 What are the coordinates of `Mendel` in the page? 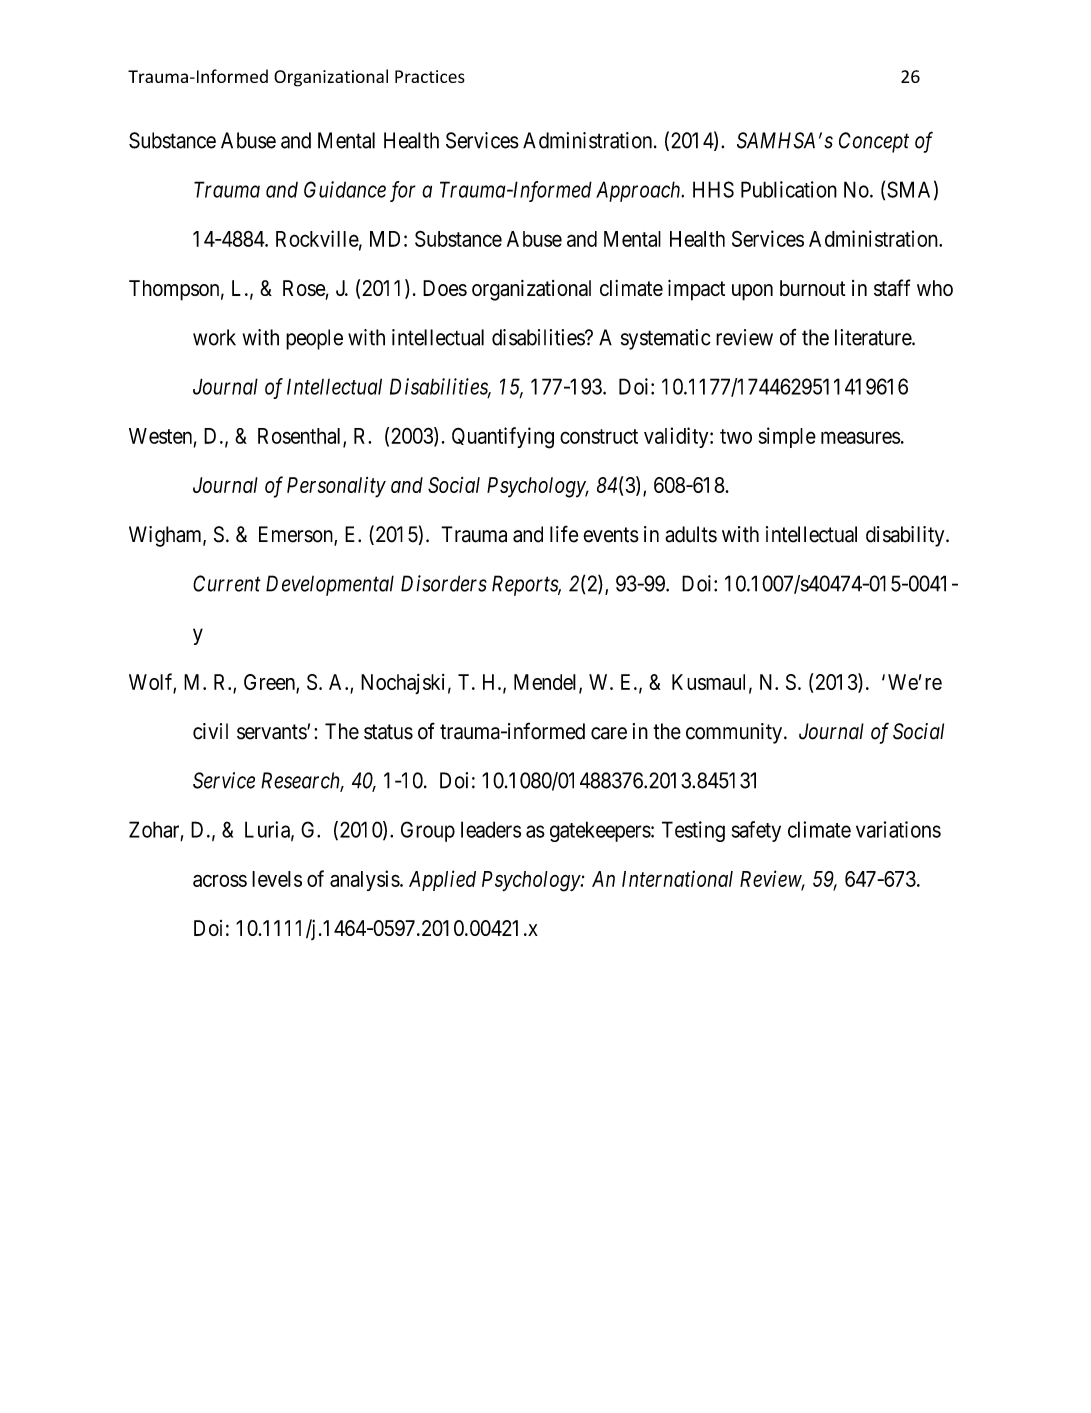 It's located at (547, 683).
